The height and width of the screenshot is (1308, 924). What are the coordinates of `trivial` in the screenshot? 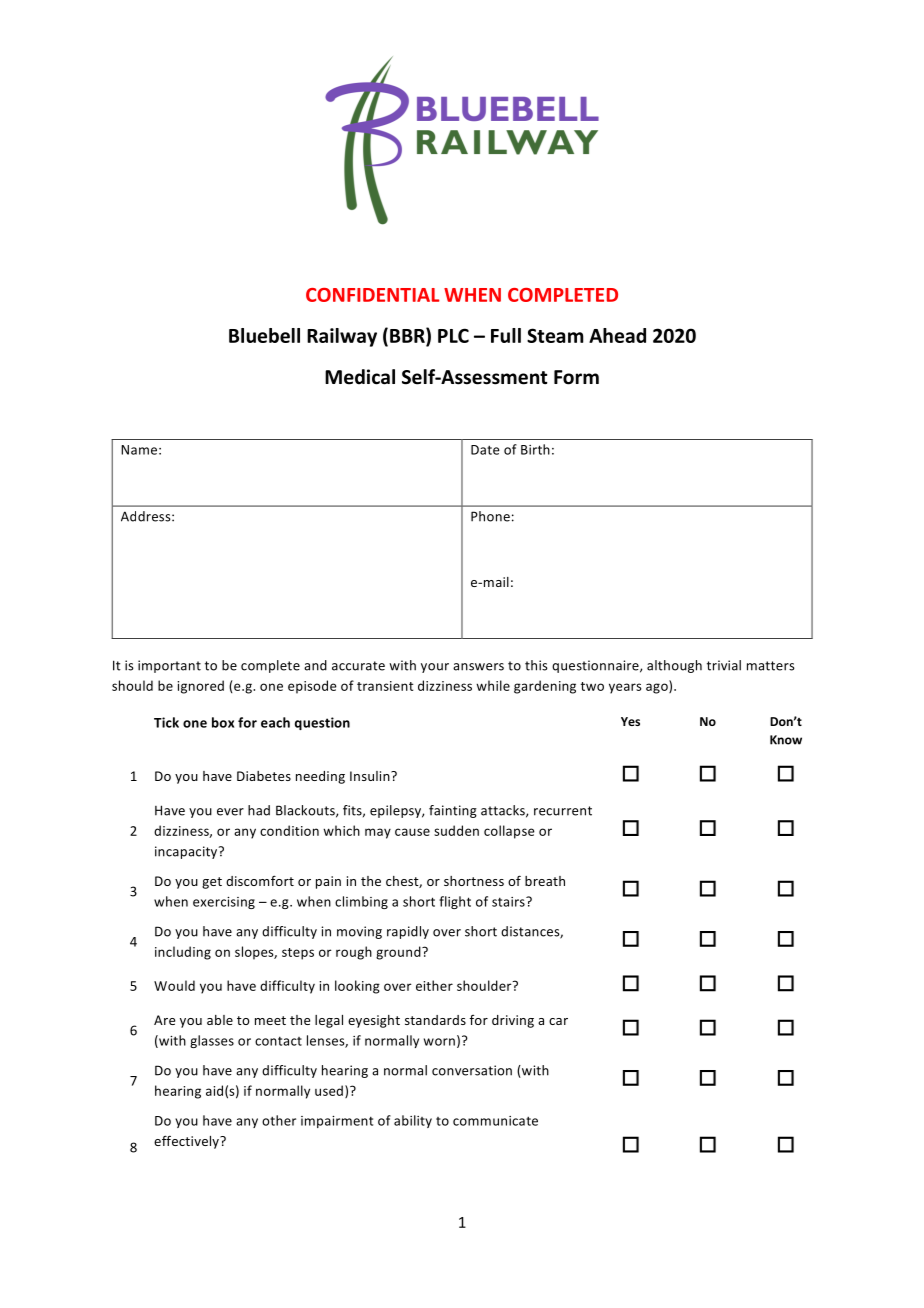 It's located at (724, 665).
